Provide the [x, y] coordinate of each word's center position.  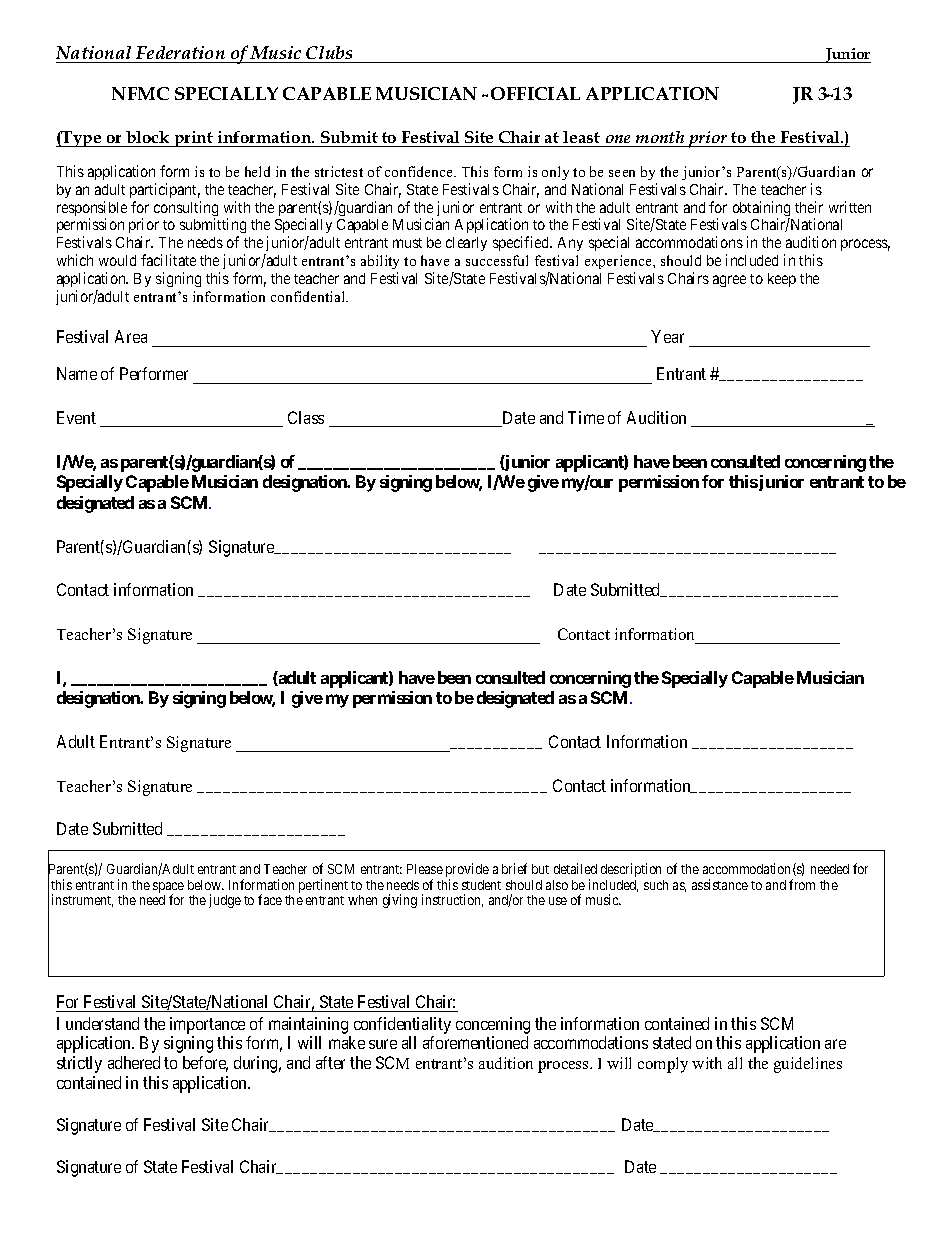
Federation [180, 52]
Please [425, 869]
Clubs [329, 52]
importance [207, 1025]
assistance [720, 884]
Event [76, 417]
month [660, 137]
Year [667, 336]
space [168, 889]
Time [586, 417]
